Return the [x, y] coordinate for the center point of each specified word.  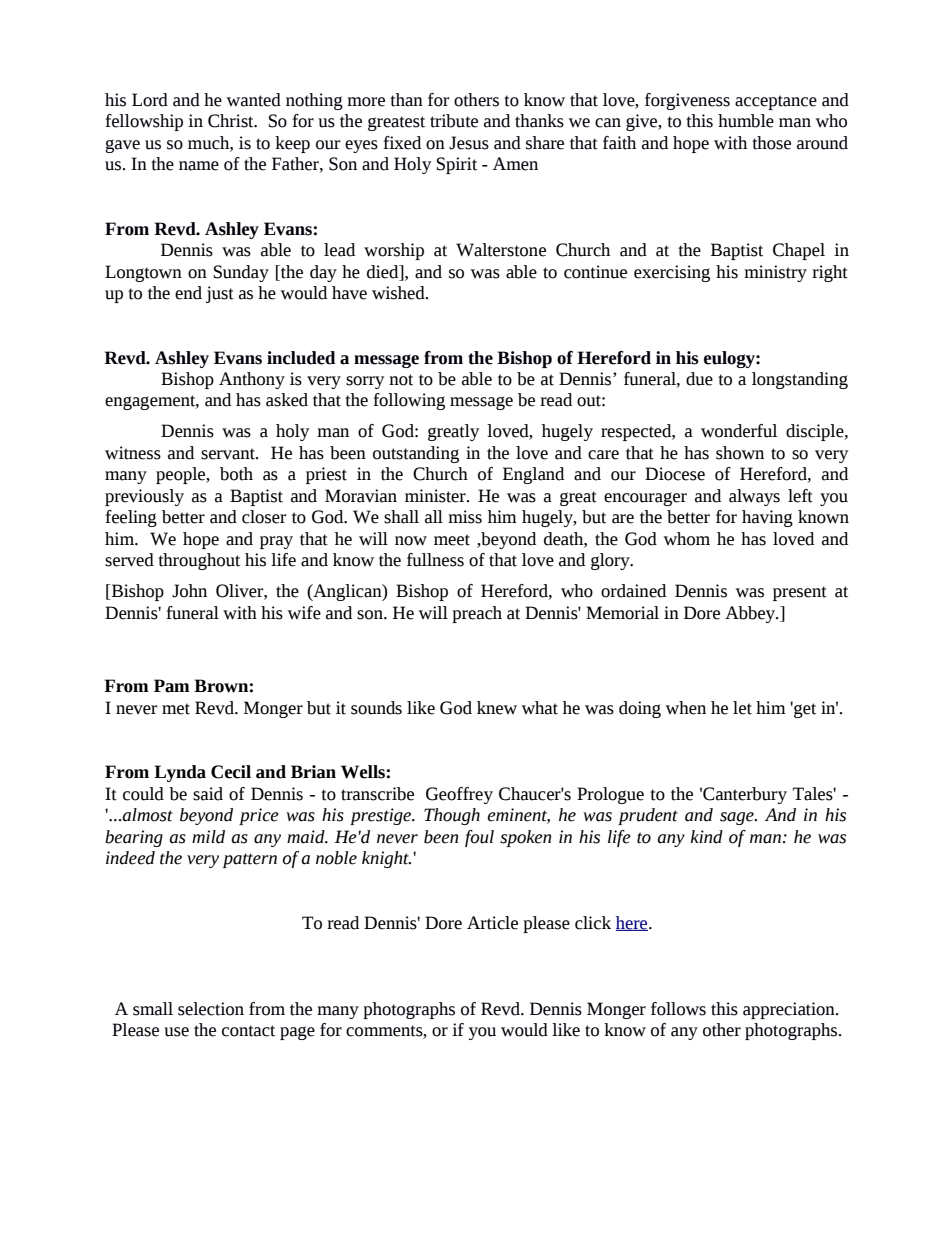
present [800, 593]
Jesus [469, 143]
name [199, 166]
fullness [435, 560]
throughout [199, 561]
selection [211, 1009]
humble [746, 121]
